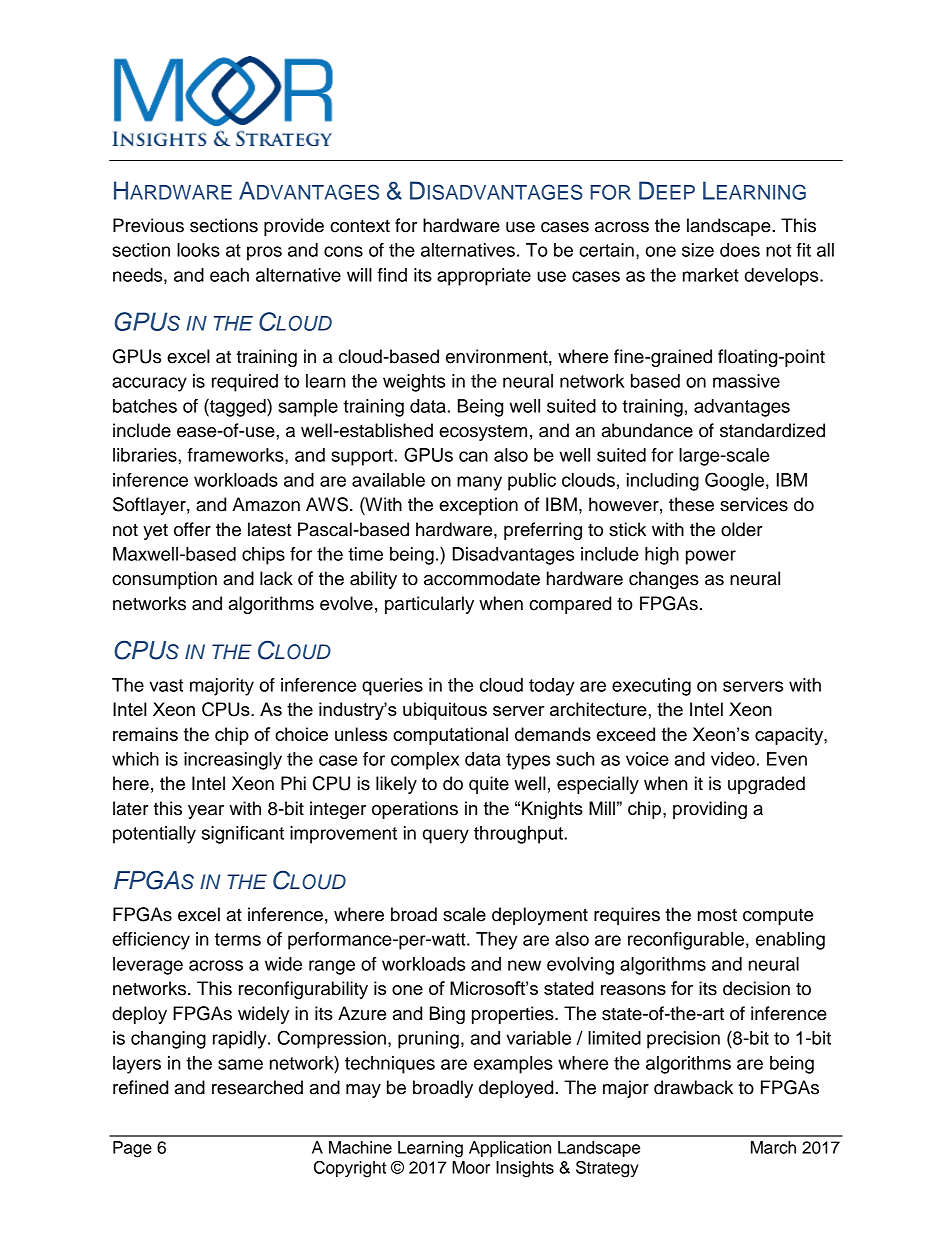 The width and height of the screenshot is (952, 1233). What do you see at coordinates (740, 250) in the screenshot?
I see `does` at bounding box center [740, 250].
